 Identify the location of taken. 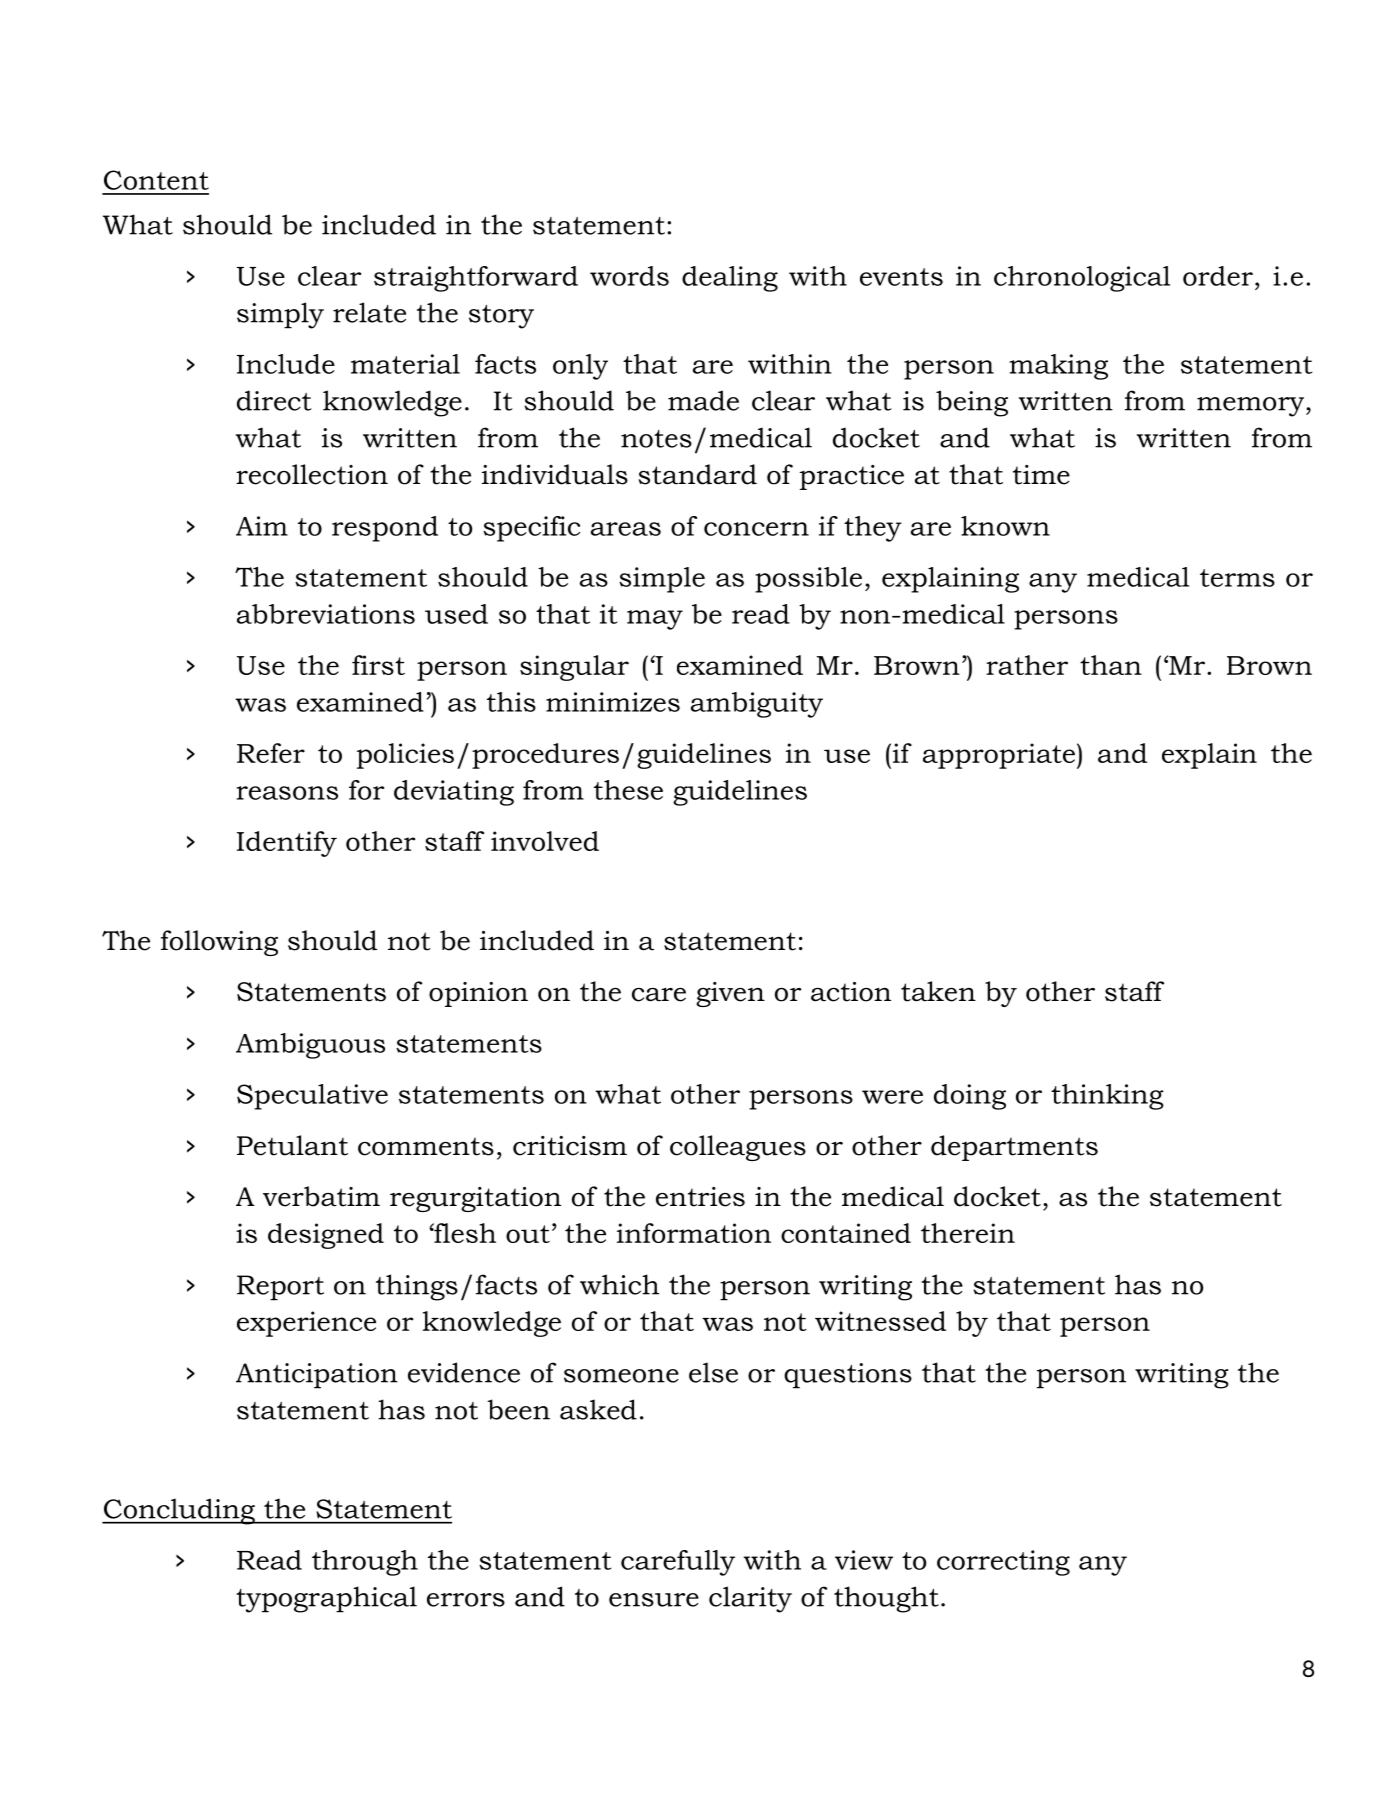
(938, 991).
